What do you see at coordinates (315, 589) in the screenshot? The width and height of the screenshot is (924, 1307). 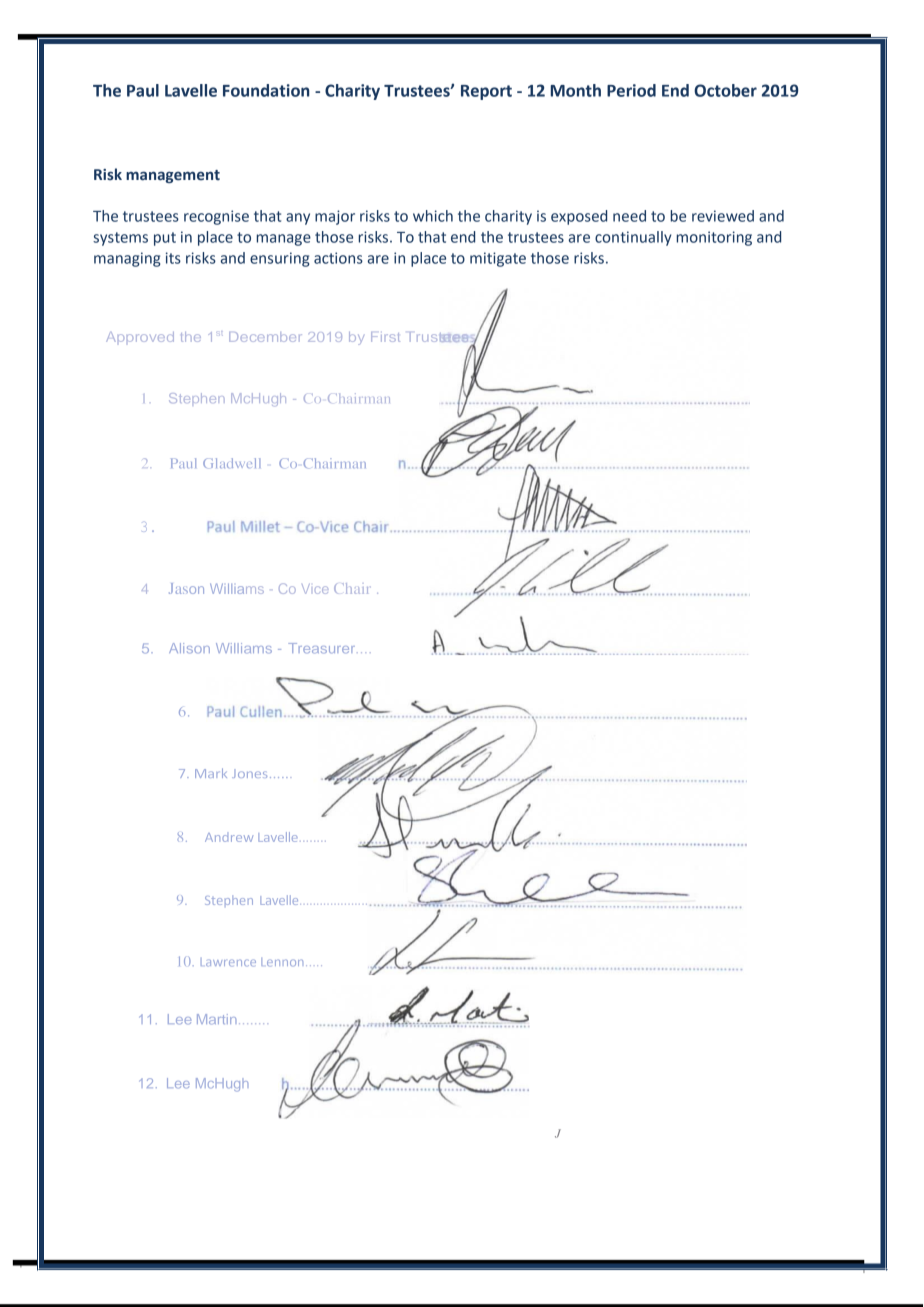 I see `Vice` at bounding box center [315, 589].
